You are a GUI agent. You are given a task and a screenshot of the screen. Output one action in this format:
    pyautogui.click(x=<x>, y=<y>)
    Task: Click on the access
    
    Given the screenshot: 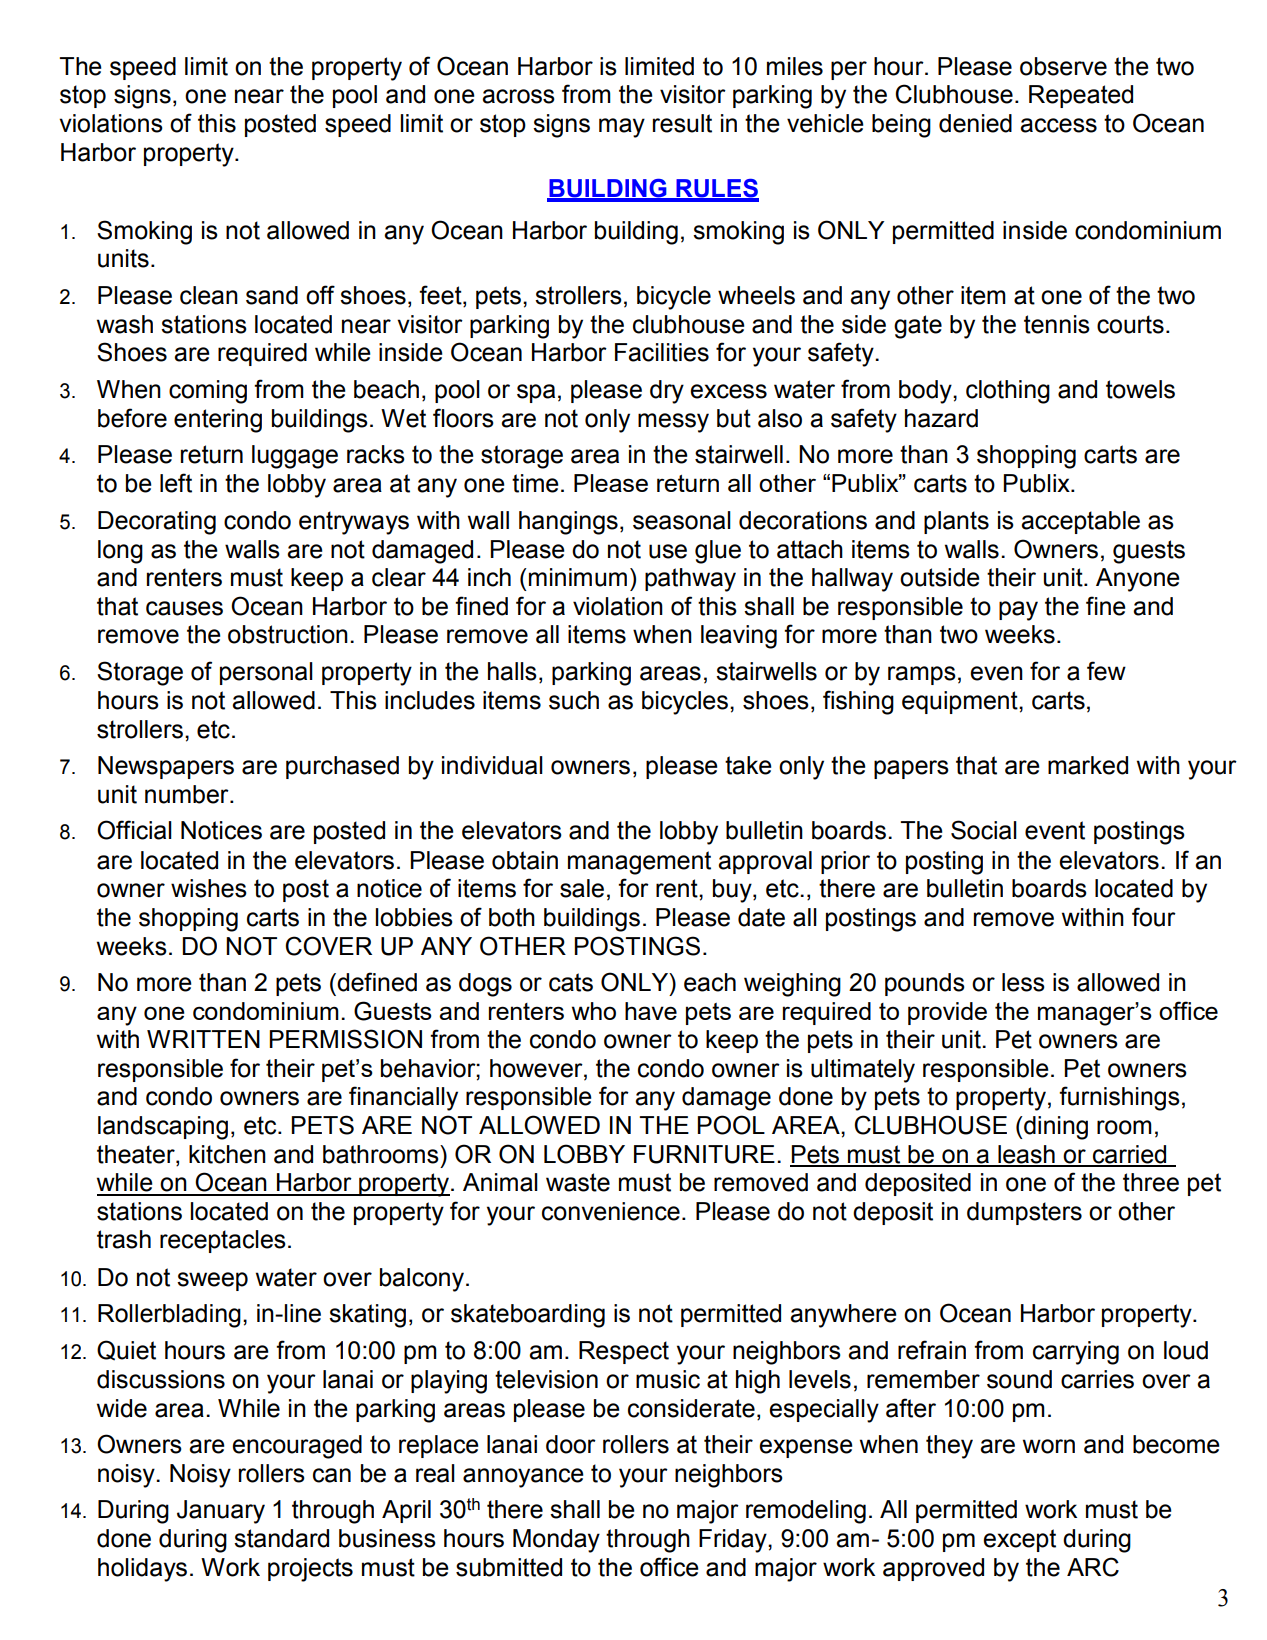 What is the action you would take?
    pyautogui.click(x=1058, y=125)
